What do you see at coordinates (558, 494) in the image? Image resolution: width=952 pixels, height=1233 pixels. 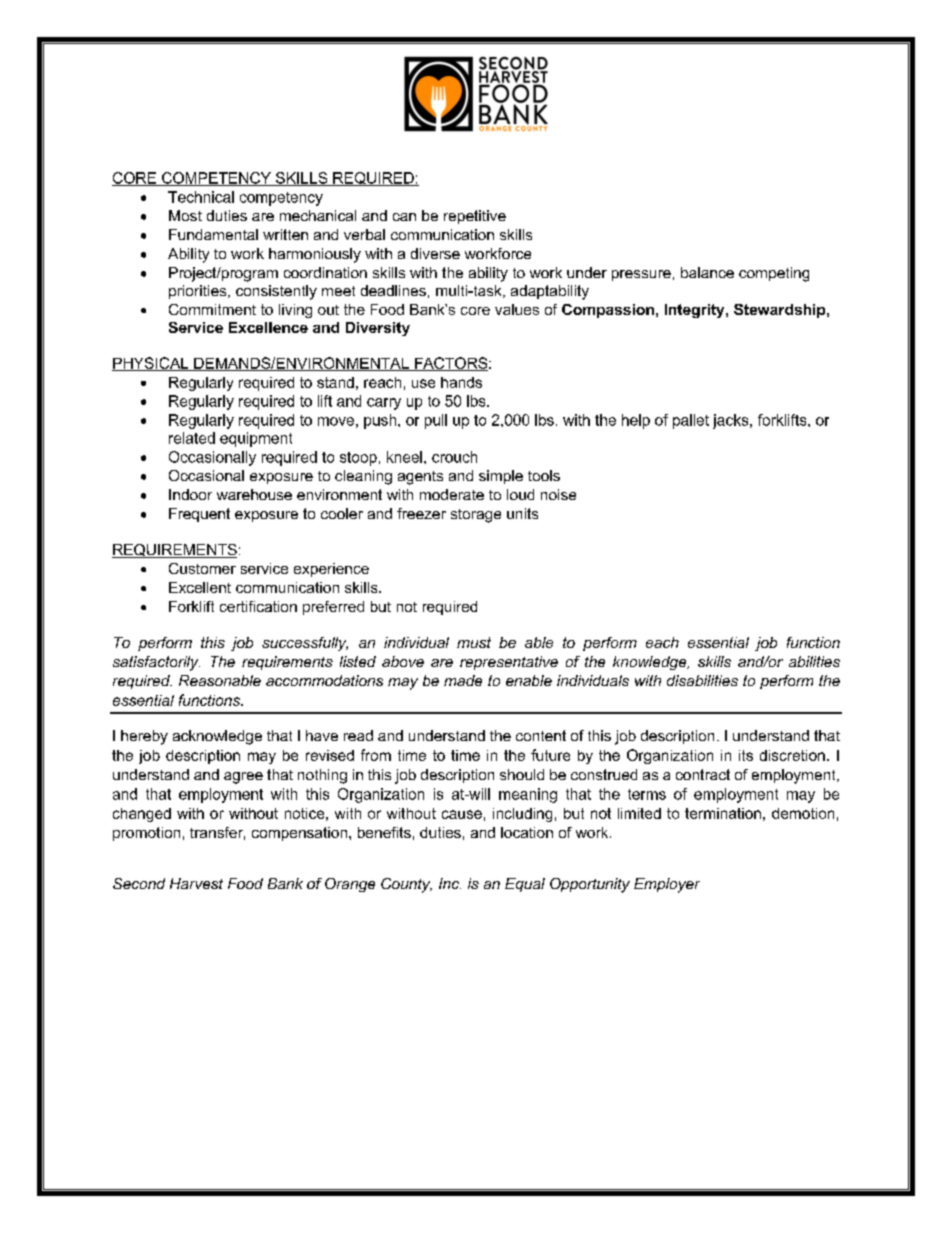 I see `noise` at bounding box center [558, 494].
